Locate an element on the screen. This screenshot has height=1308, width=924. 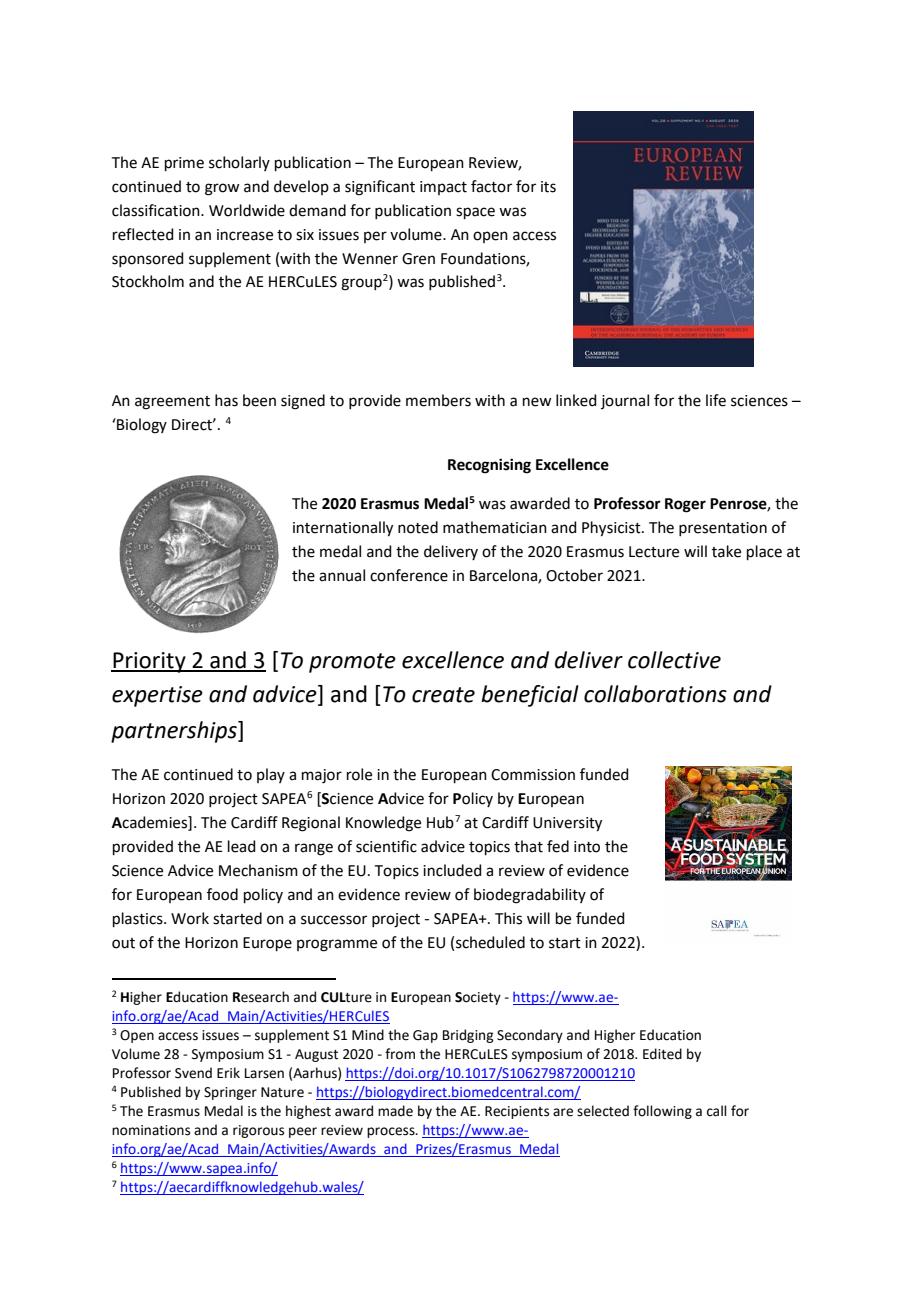
impact is located at coordinates (443, 188).
